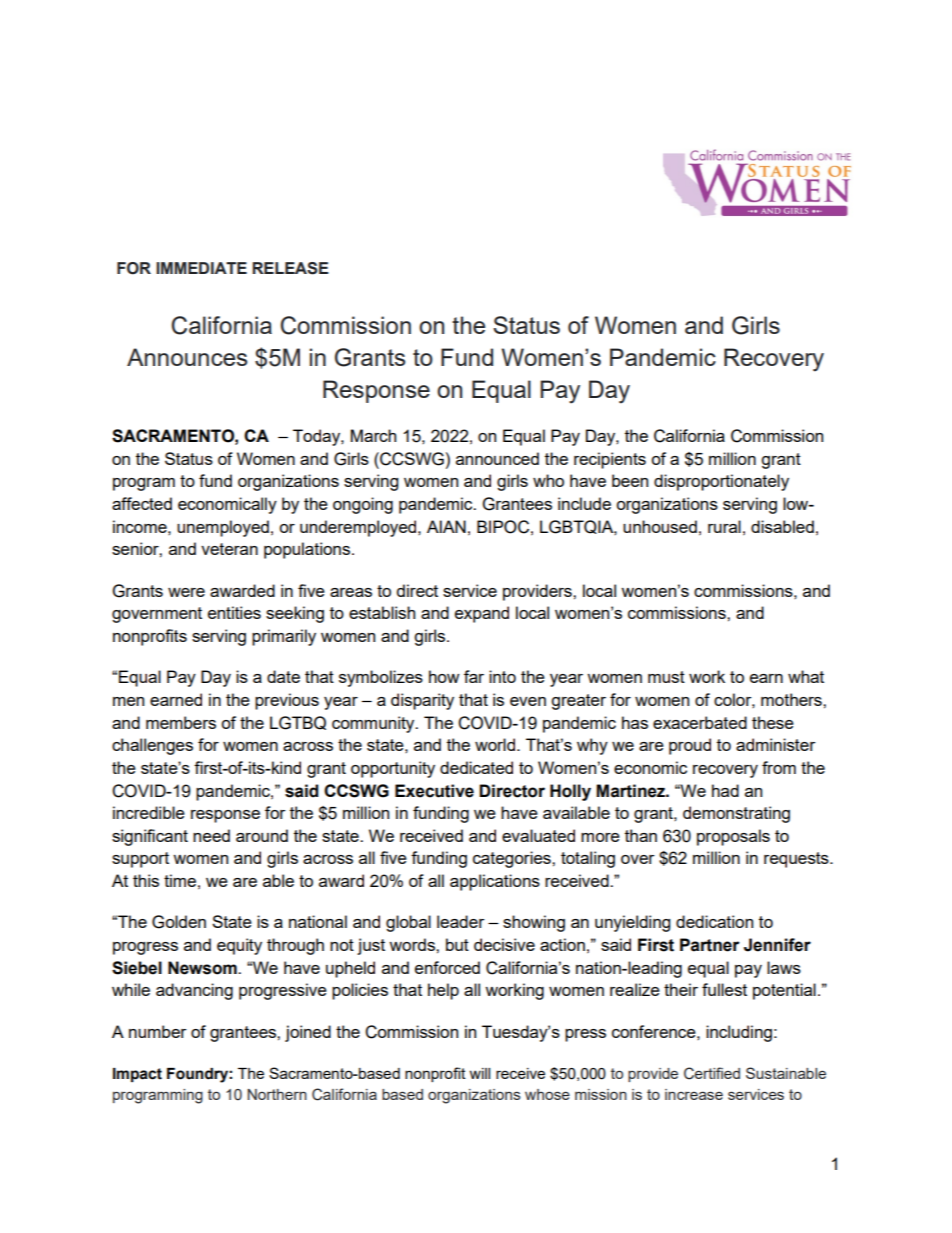 Image resolution: width=952 pixels, height=1233 pixels. Describe the element at coordinates (201, 268) in the document. I see `IMMEDIATE` at that location.
